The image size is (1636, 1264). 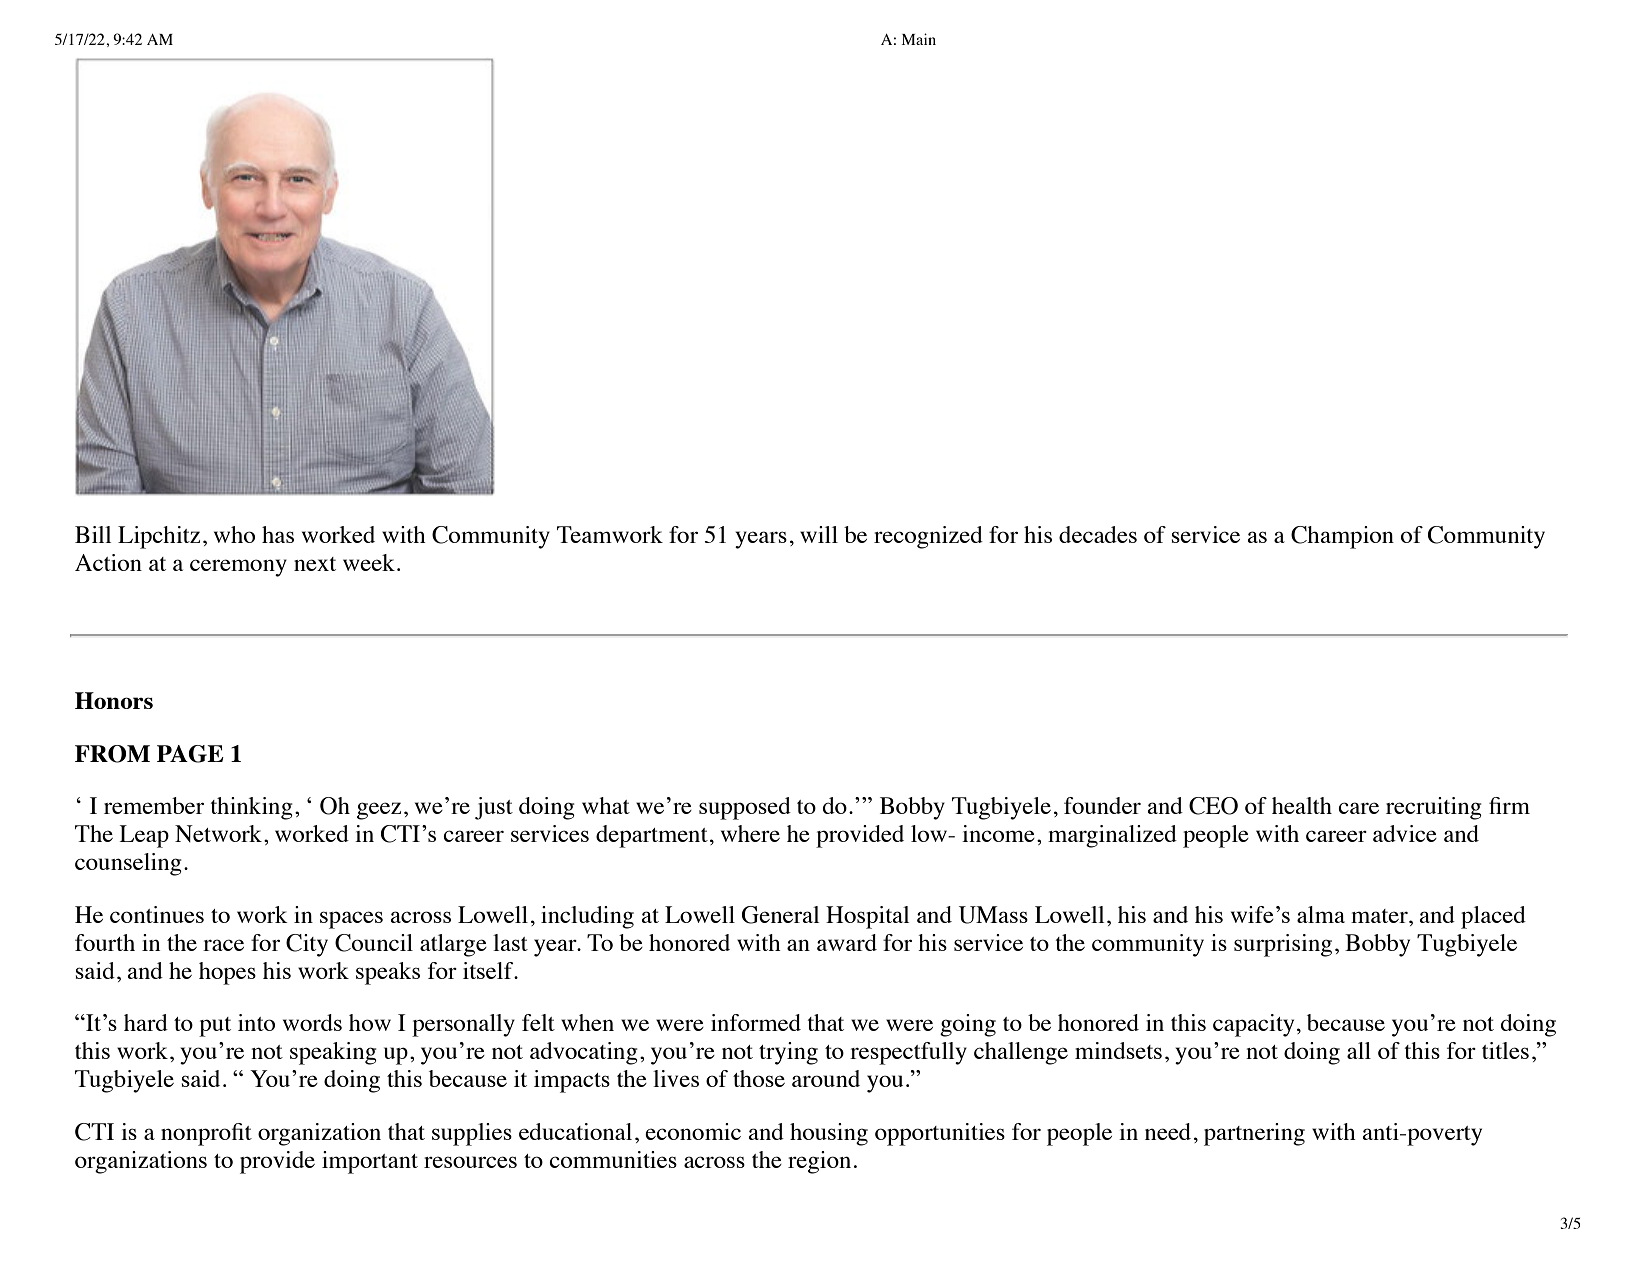 What do you see at coordinates (780, 915) in the screenshot?
I see `General` at bounding box center [780, 915].
